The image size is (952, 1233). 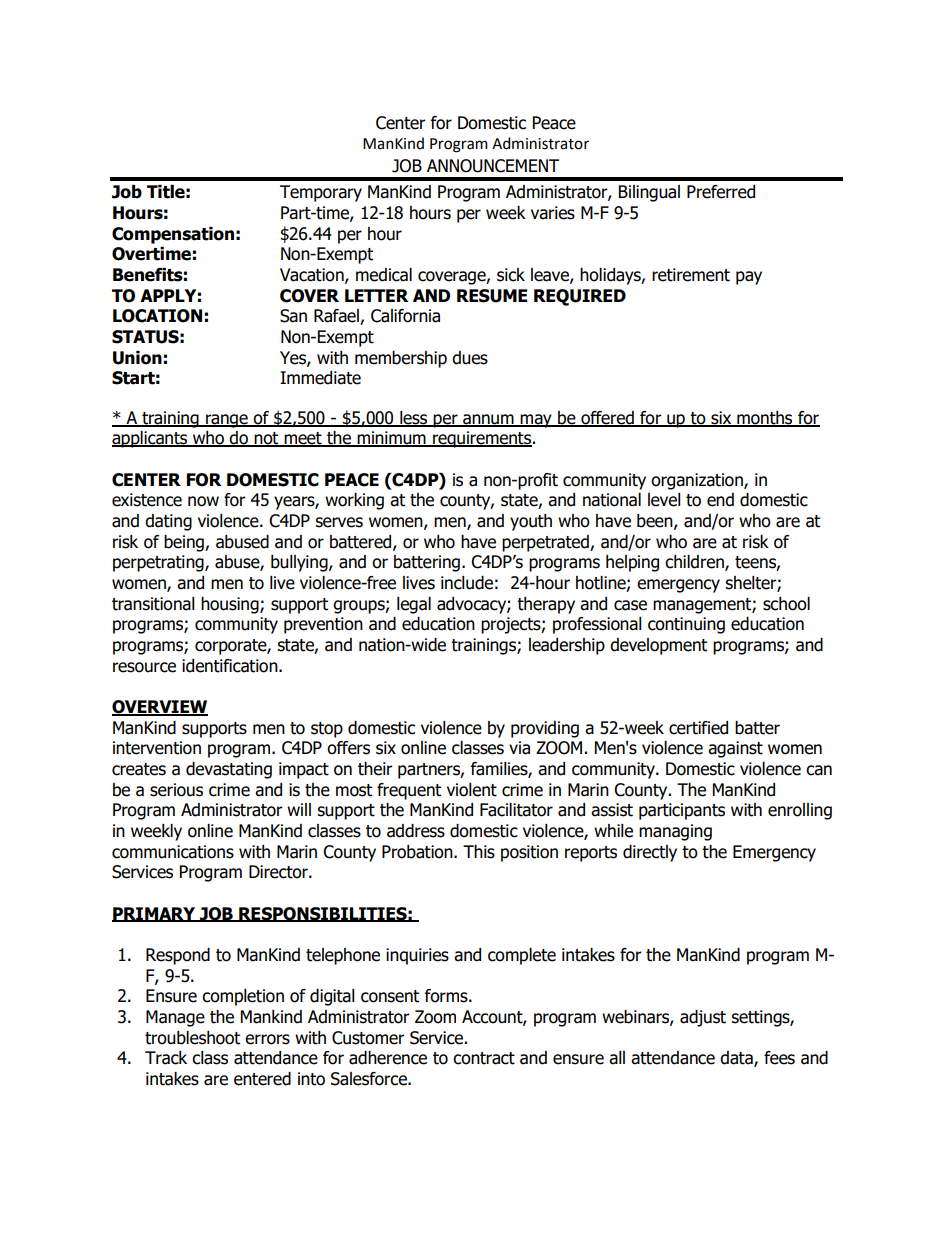 What do you see at coordinates (765, 418) in the page?
I see `months` at bounding box center [765, 418].
